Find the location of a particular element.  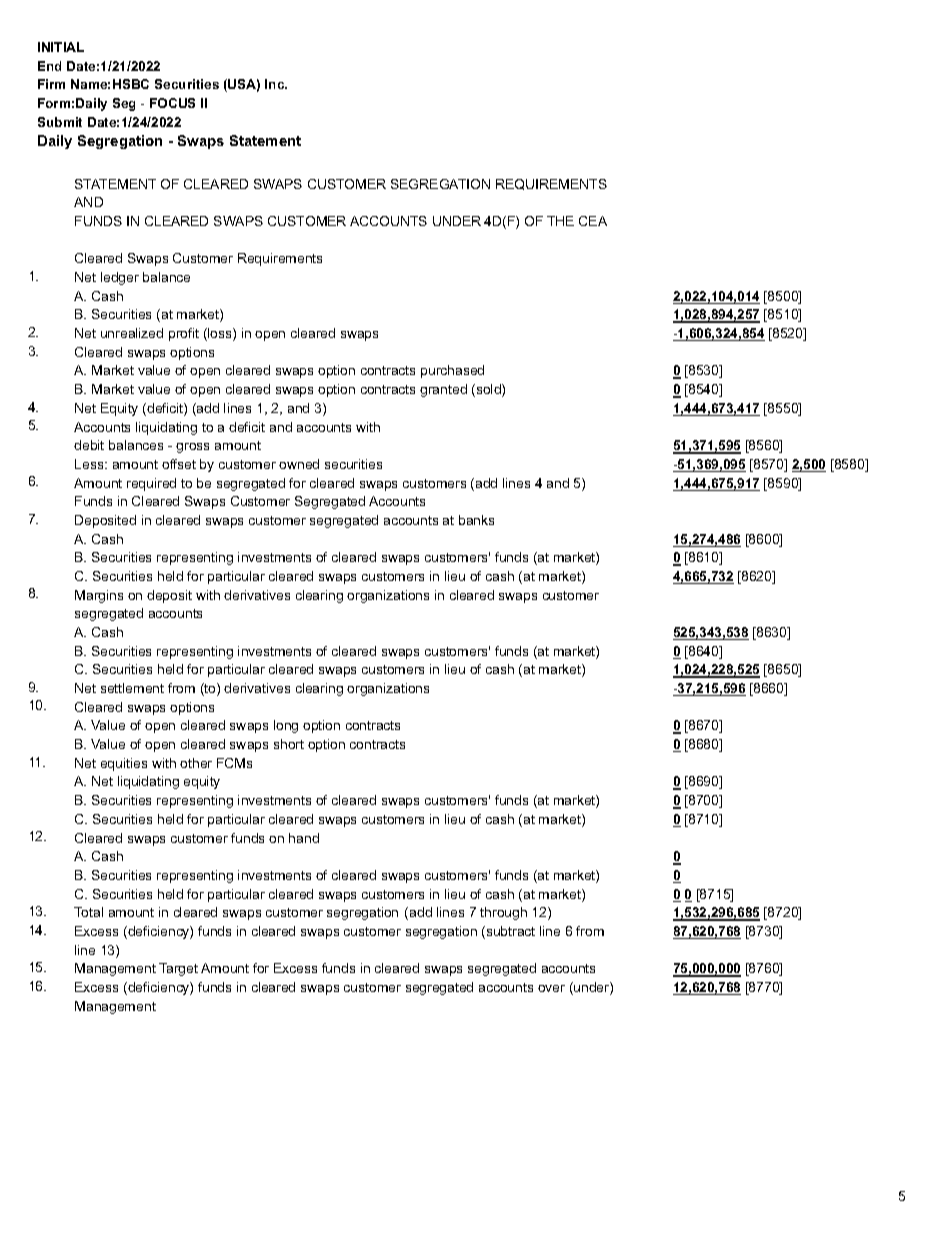

required is located at coordinates (151, 484).
